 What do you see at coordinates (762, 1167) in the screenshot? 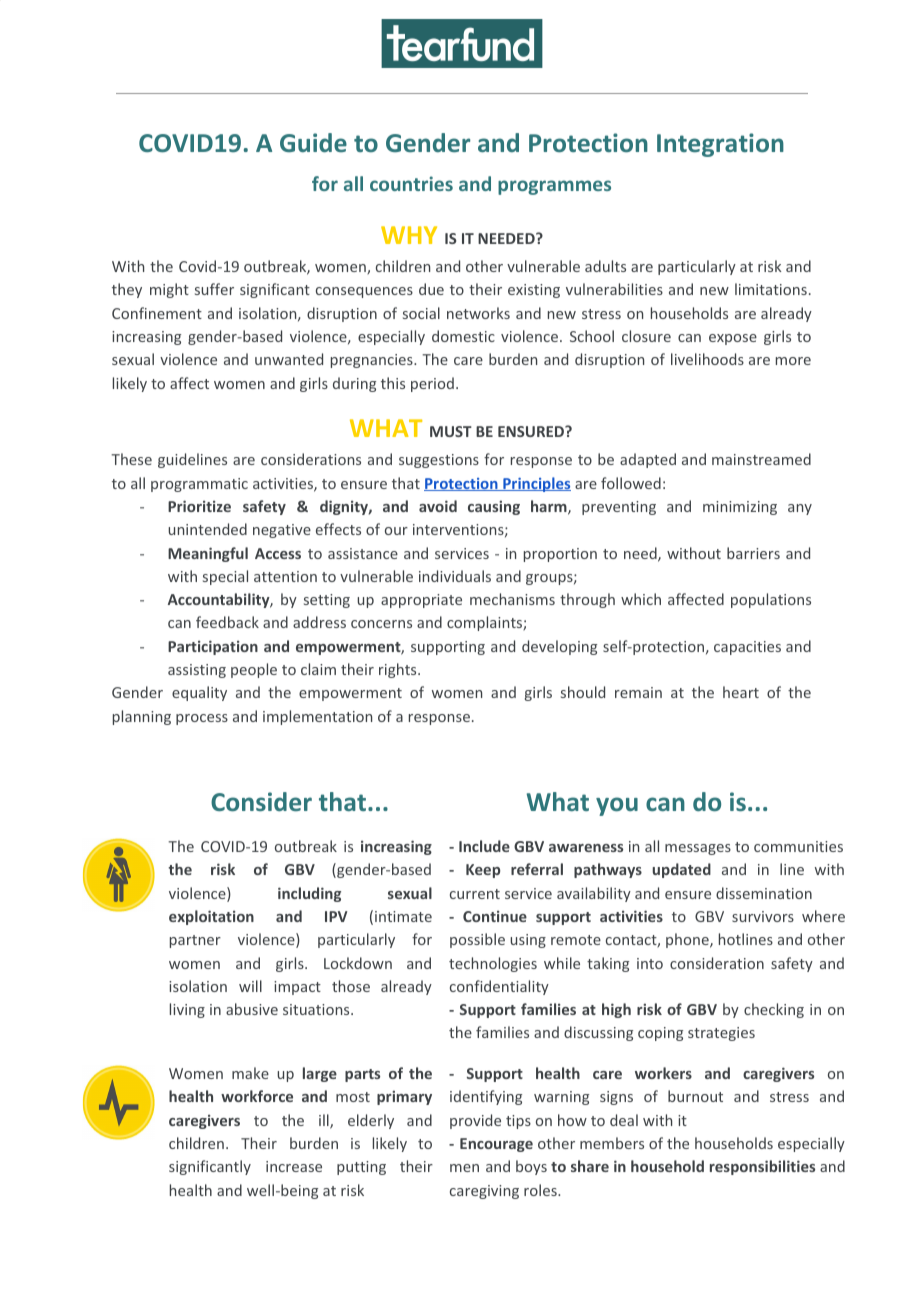
I see `responsibilities` at bounding box center [762, 1167].
